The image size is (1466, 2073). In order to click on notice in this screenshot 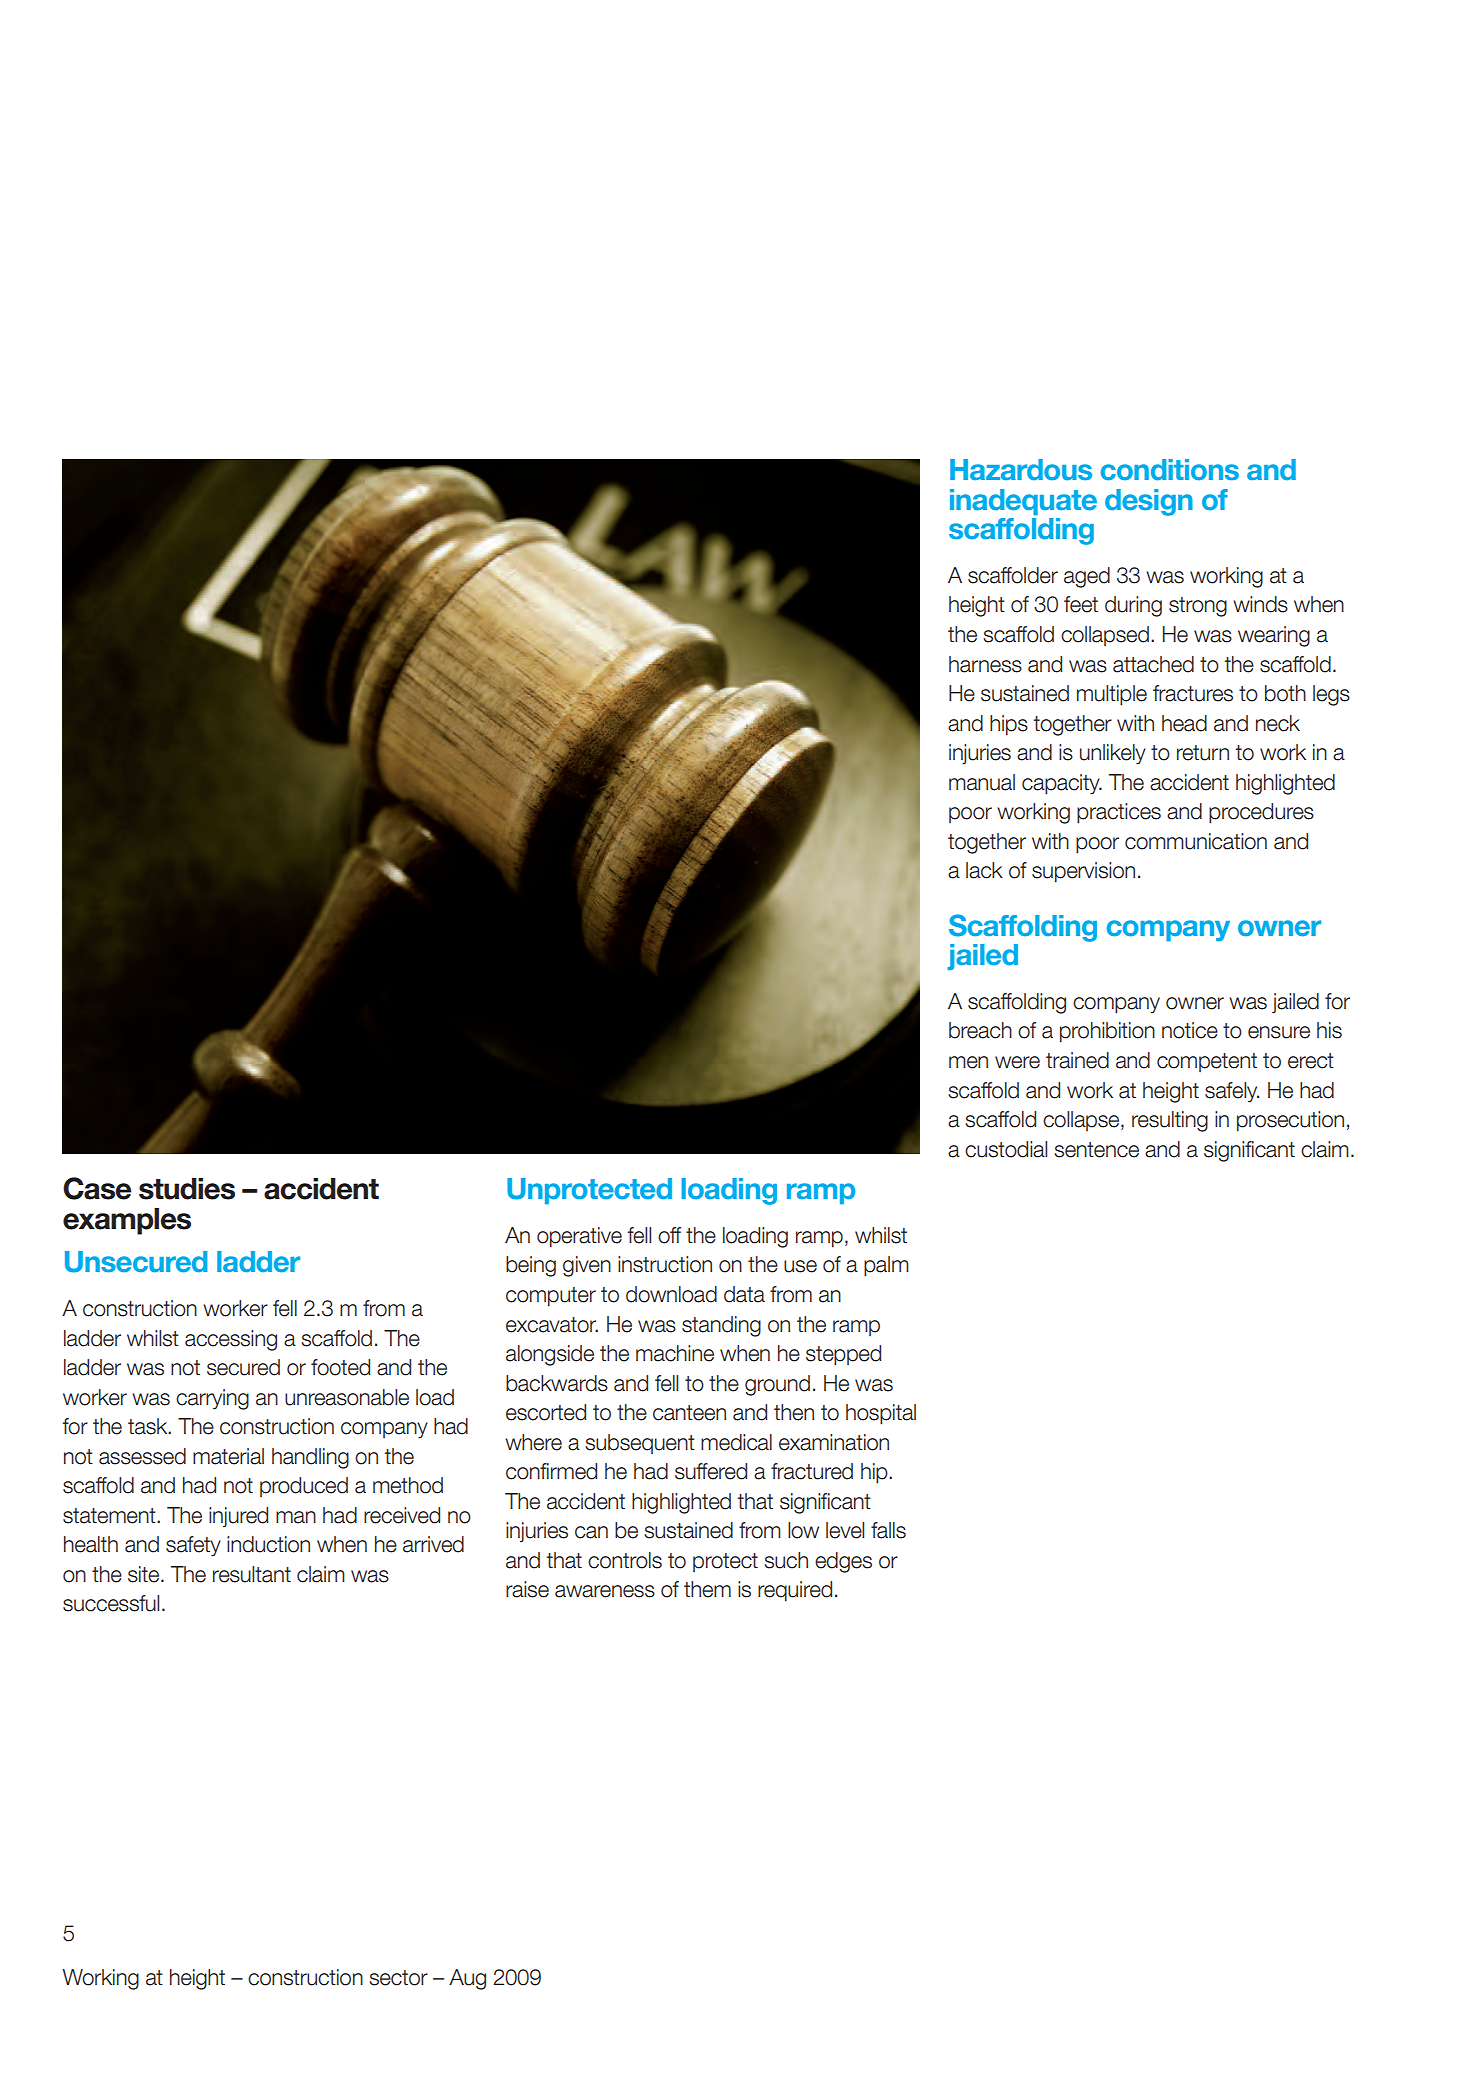, I will do `click(1190, 1030)`.
